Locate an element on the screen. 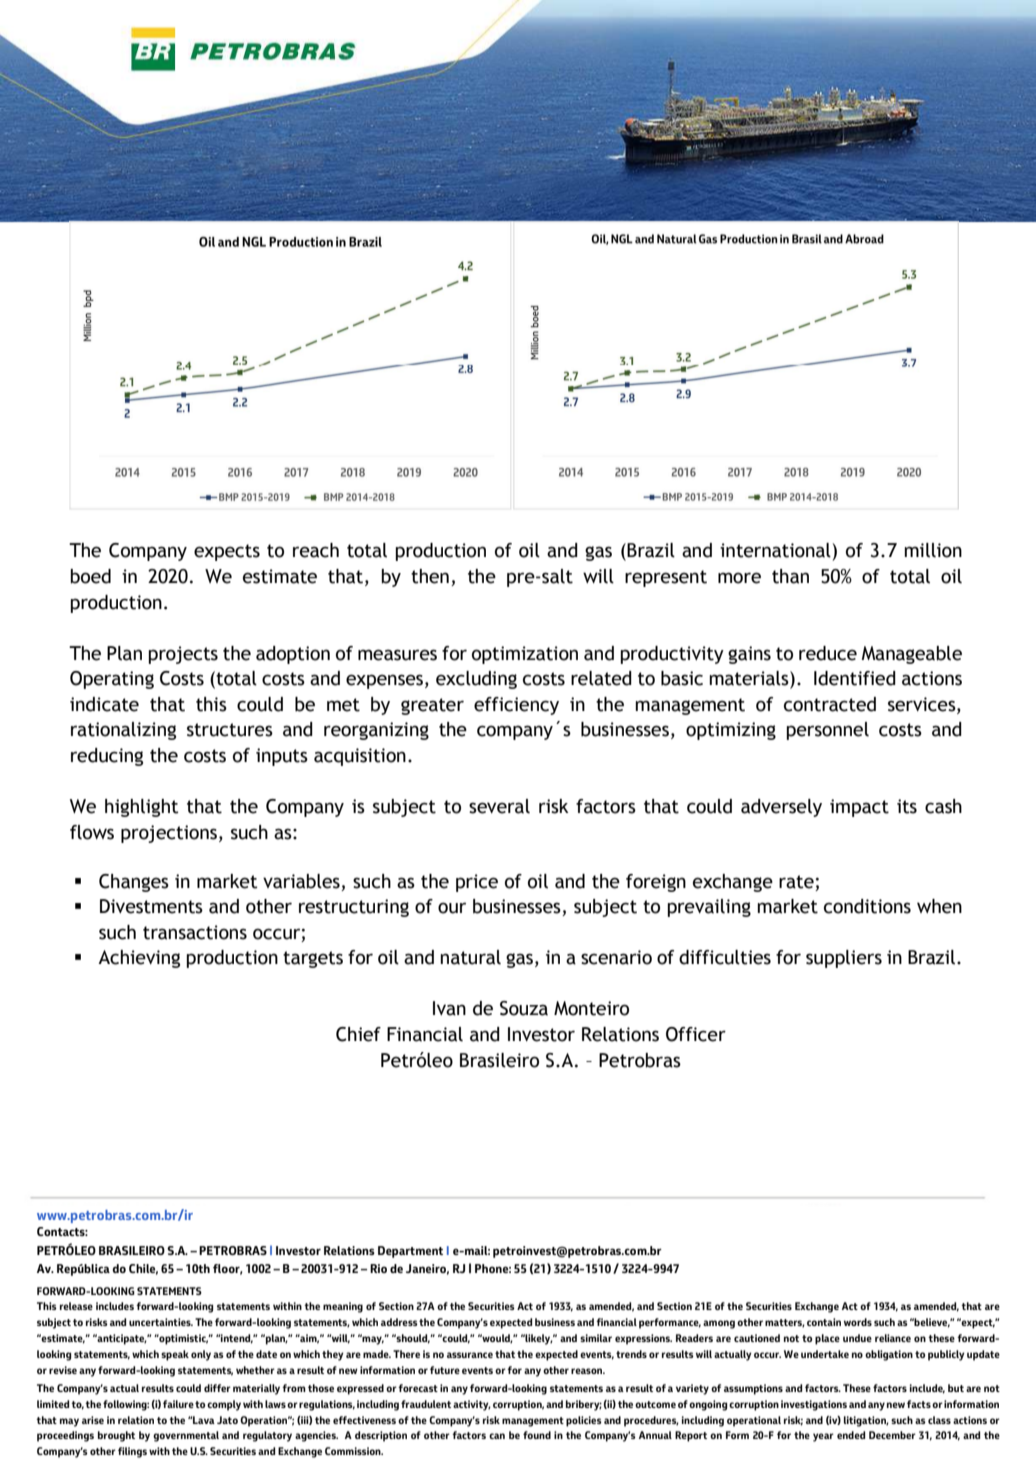  governmental is located at coordinates (186, 1436).
